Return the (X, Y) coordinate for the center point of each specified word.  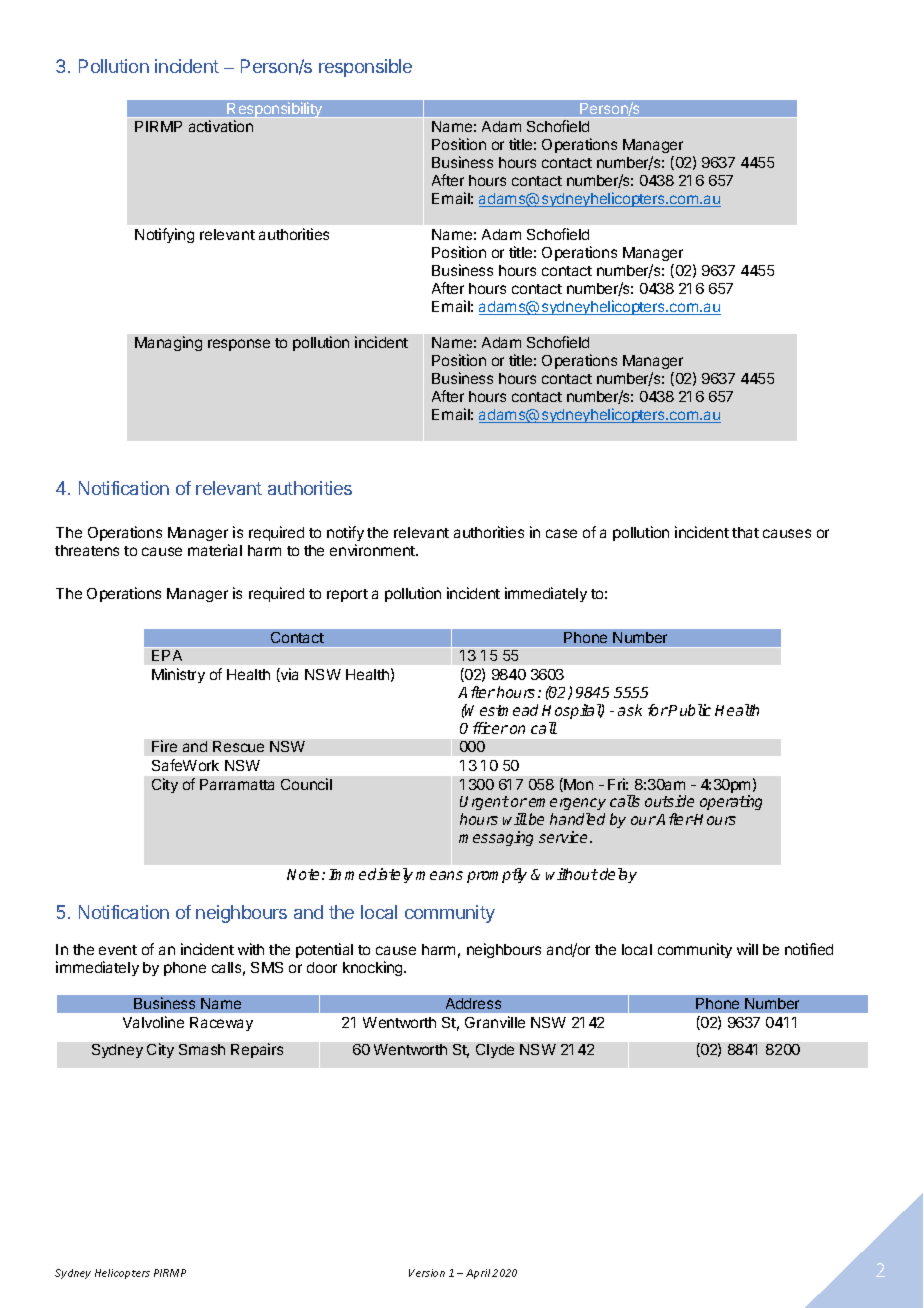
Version (427, 1273)
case (561, 533)
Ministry (178, 675)
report (347, 595)
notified (809, 949)
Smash (202, 1049)
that (745, 532)
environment (373, 550)
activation (221, 126)
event (118, 950)
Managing (168, 343)
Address (473, 1003)
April (478, 1274)
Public (689, 710)
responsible (365, 68)
